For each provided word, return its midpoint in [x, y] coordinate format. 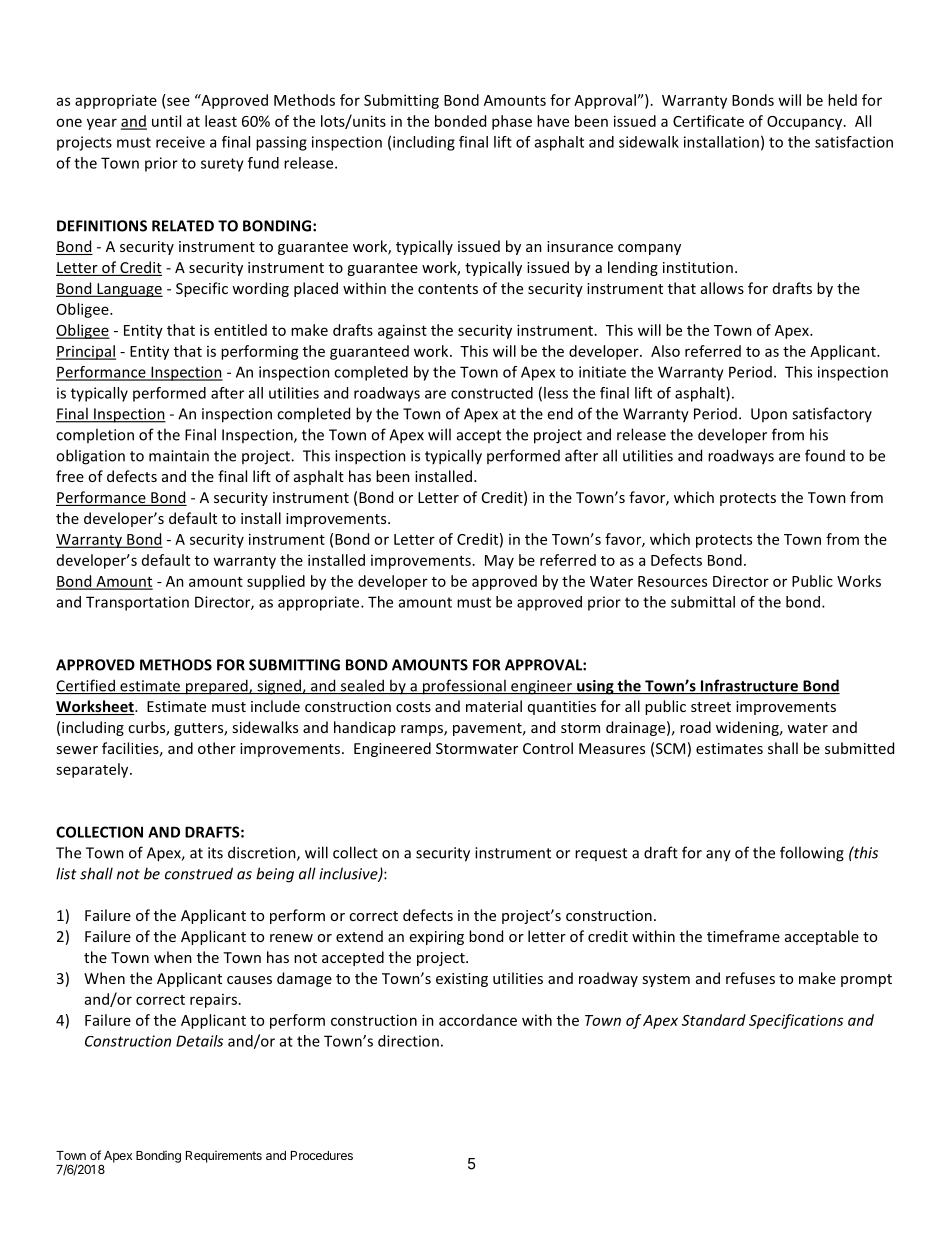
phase [512, 122]
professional [464, 687]
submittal [703, 602]
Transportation [137, 603]
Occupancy [806, 123]
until [166, 121]
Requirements [224, 1157]
